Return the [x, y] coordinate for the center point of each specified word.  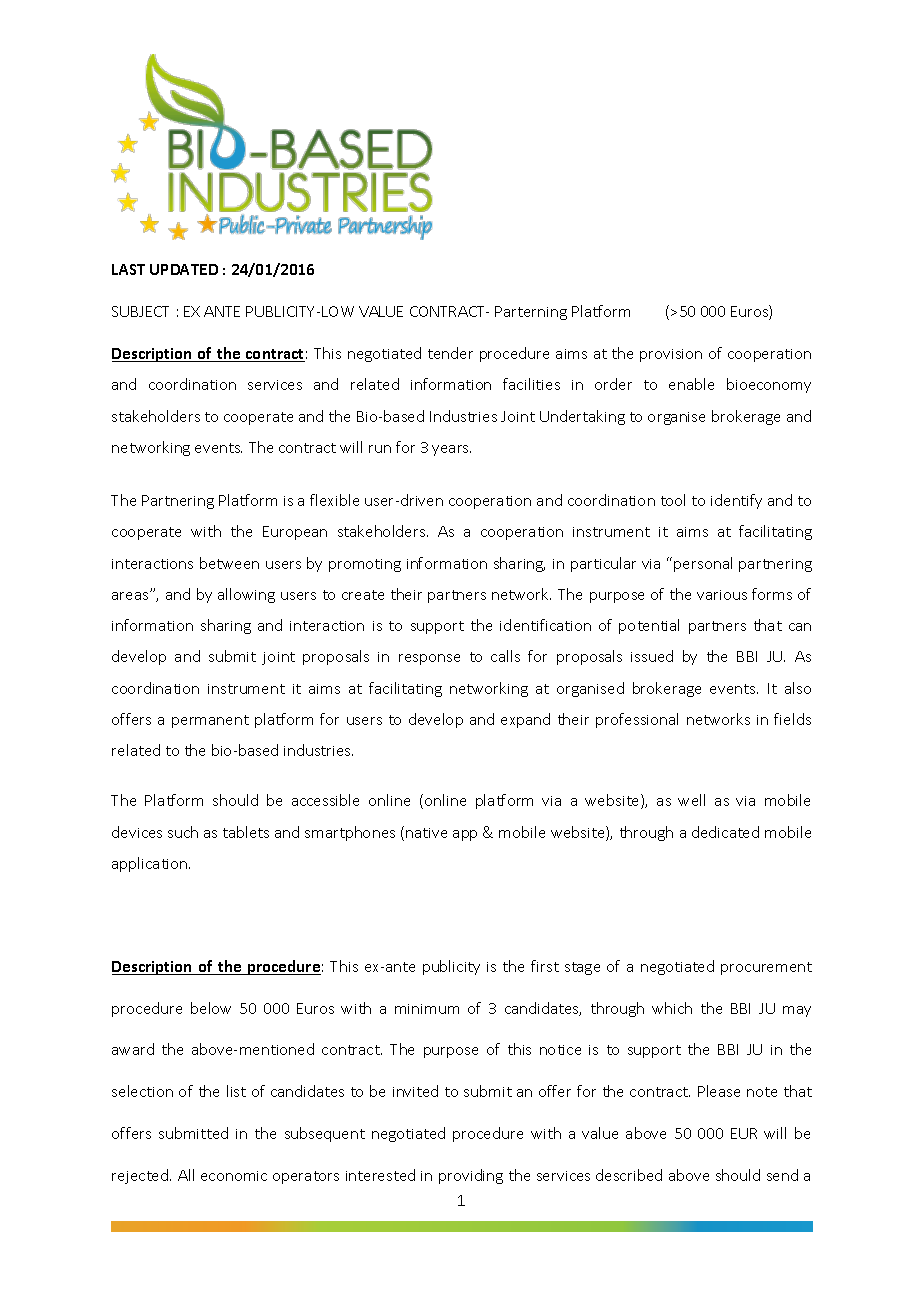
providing [471, 1176]
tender [450, 353]
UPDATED [184, 269]
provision [671, 355]
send [782, 1175]
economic [234, 1176]
